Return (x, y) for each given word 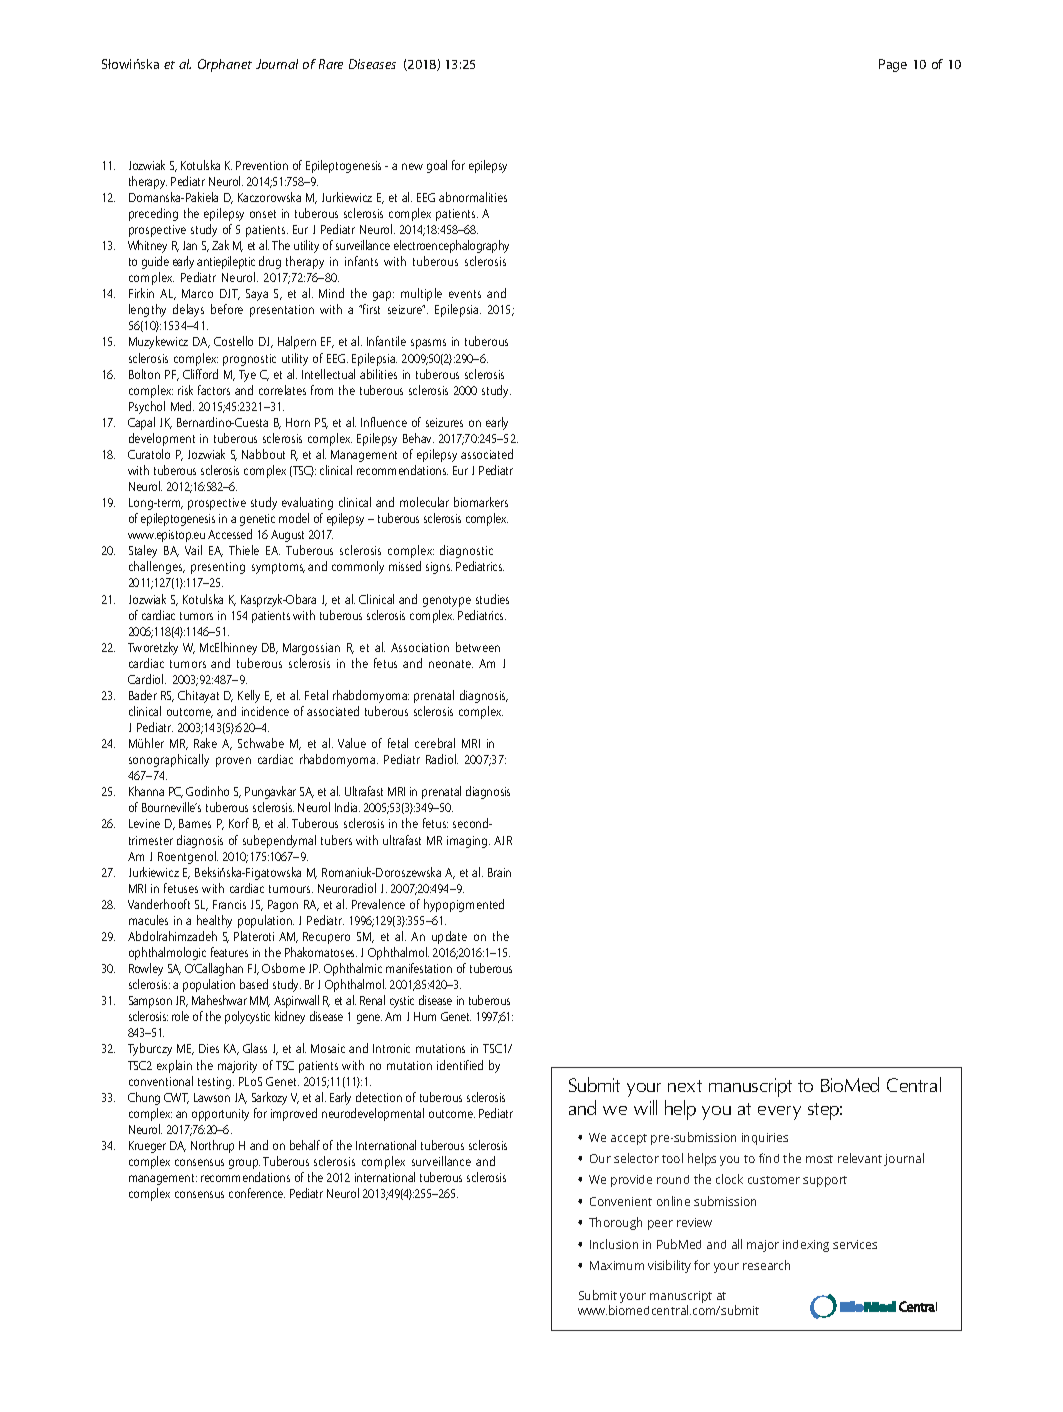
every (779, 1113)
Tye (247, 376)
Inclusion (614, 1244)
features (229, 952)
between (478, 647)
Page (893, 65)
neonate (451, 664)
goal (437, 166)
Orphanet (225, 65)
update (449, 937)
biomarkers (481, 502)
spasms (428, 344)
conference (257, 1193)
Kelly (249, 696)
